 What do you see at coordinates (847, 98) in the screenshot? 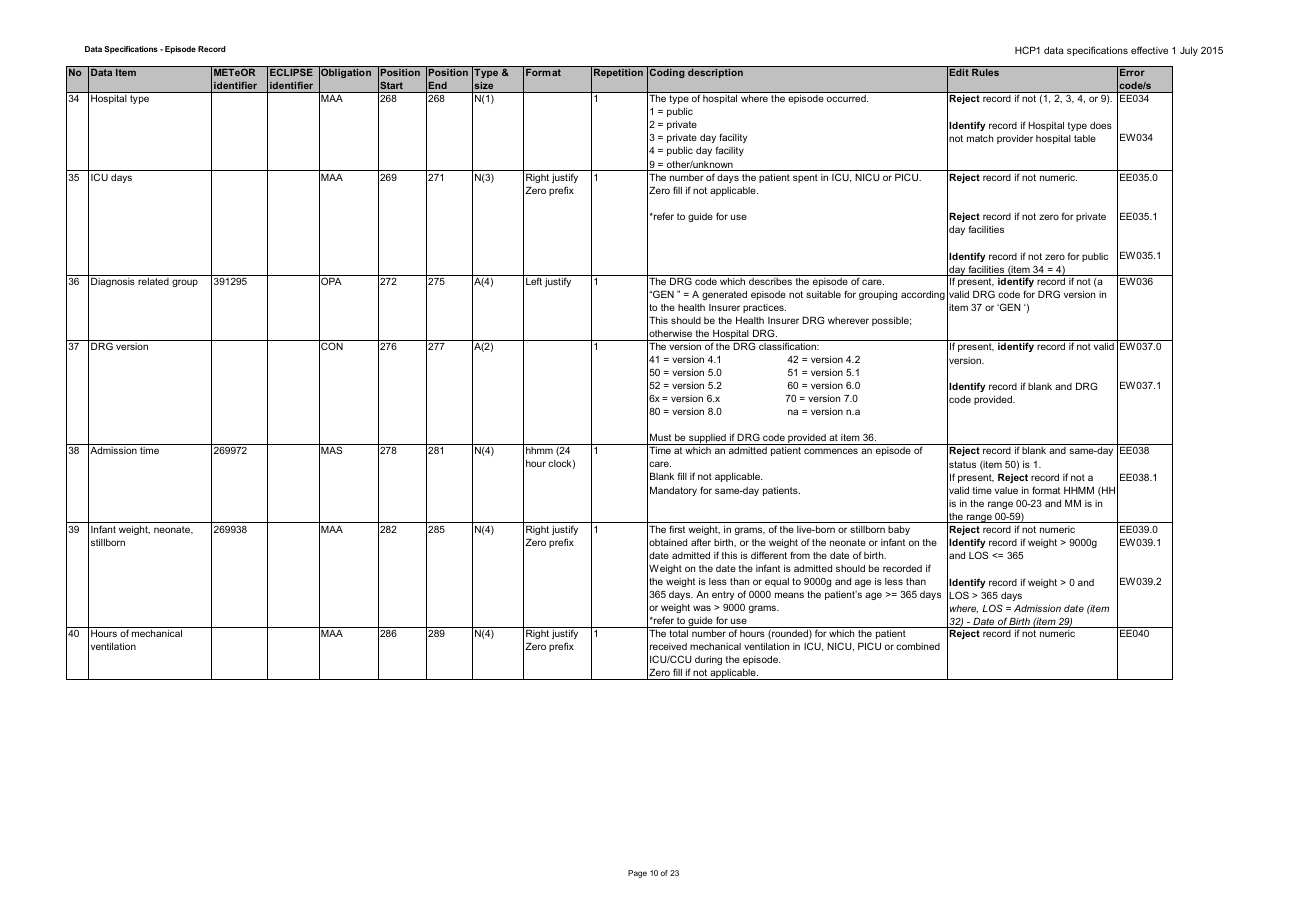
I see `occurred` at bounding box center [847, 98].
